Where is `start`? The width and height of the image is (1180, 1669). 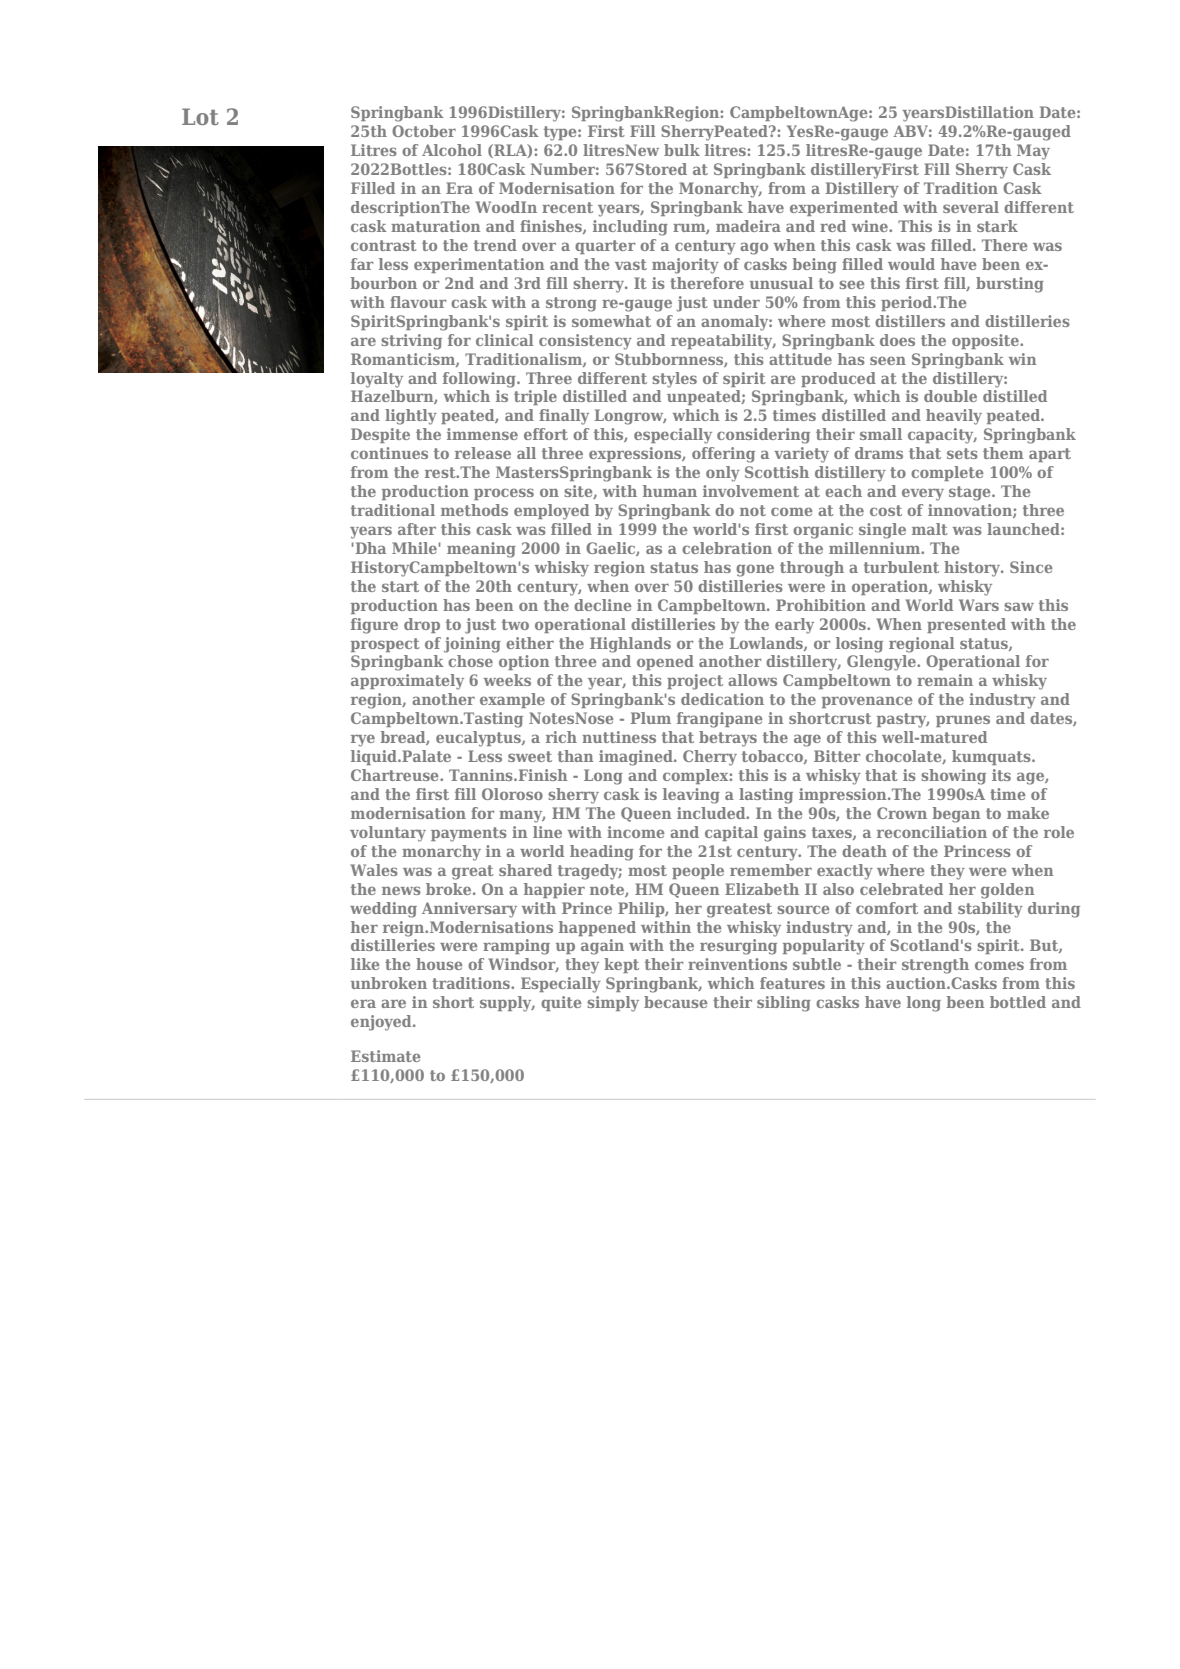 start is located at coordinates (400, 586).
